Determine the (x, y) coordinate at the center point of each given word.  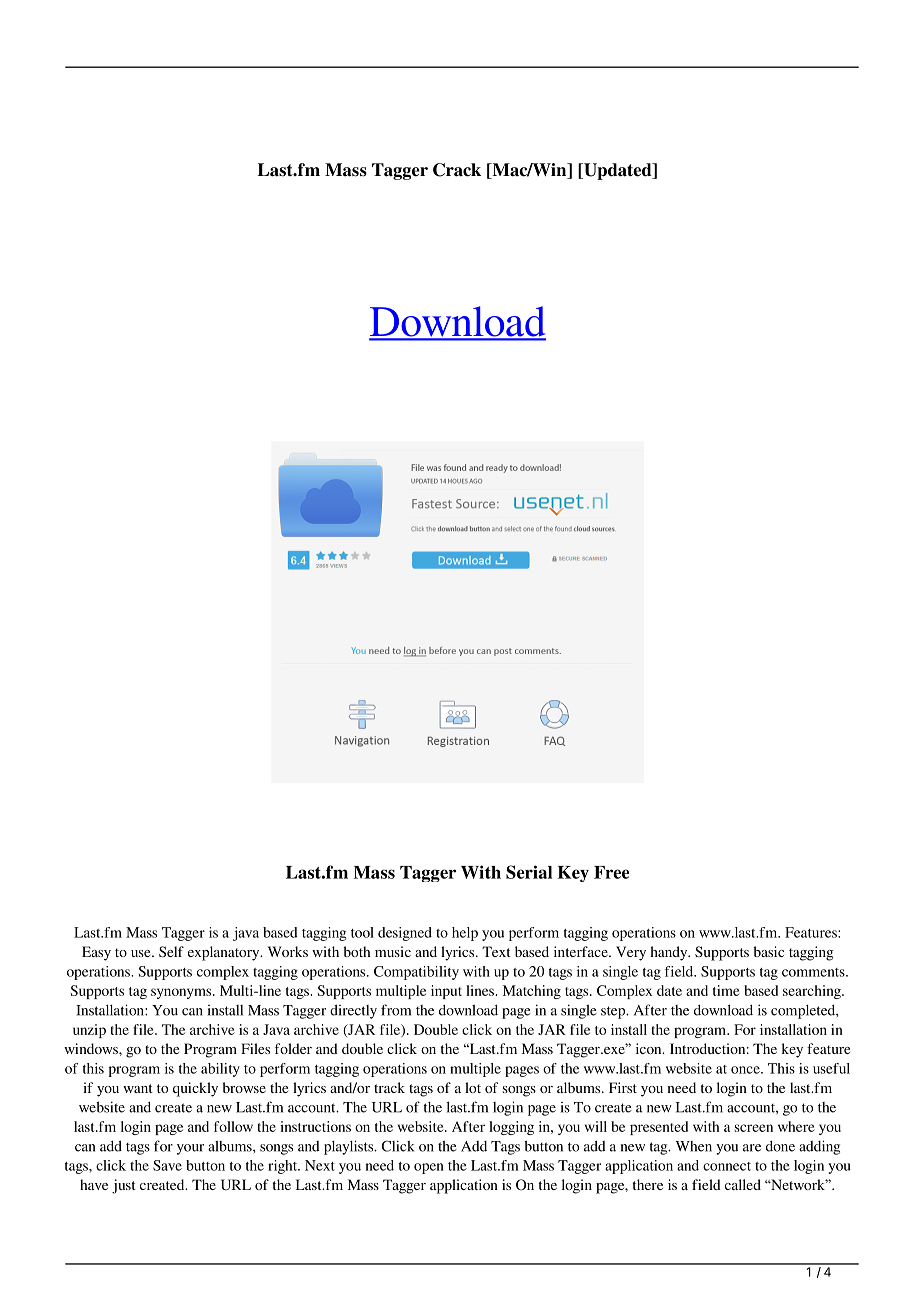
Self (171, 951)
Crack (457, 170)
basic (769, 951)
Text (496, 951)
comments (814, 972)
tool (362, 932)
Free (611, 872)
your (190, 1149)
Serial (529, 872)
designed (405, 934)
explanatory (225, 953)
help (465, 934)
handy (670, 953)
